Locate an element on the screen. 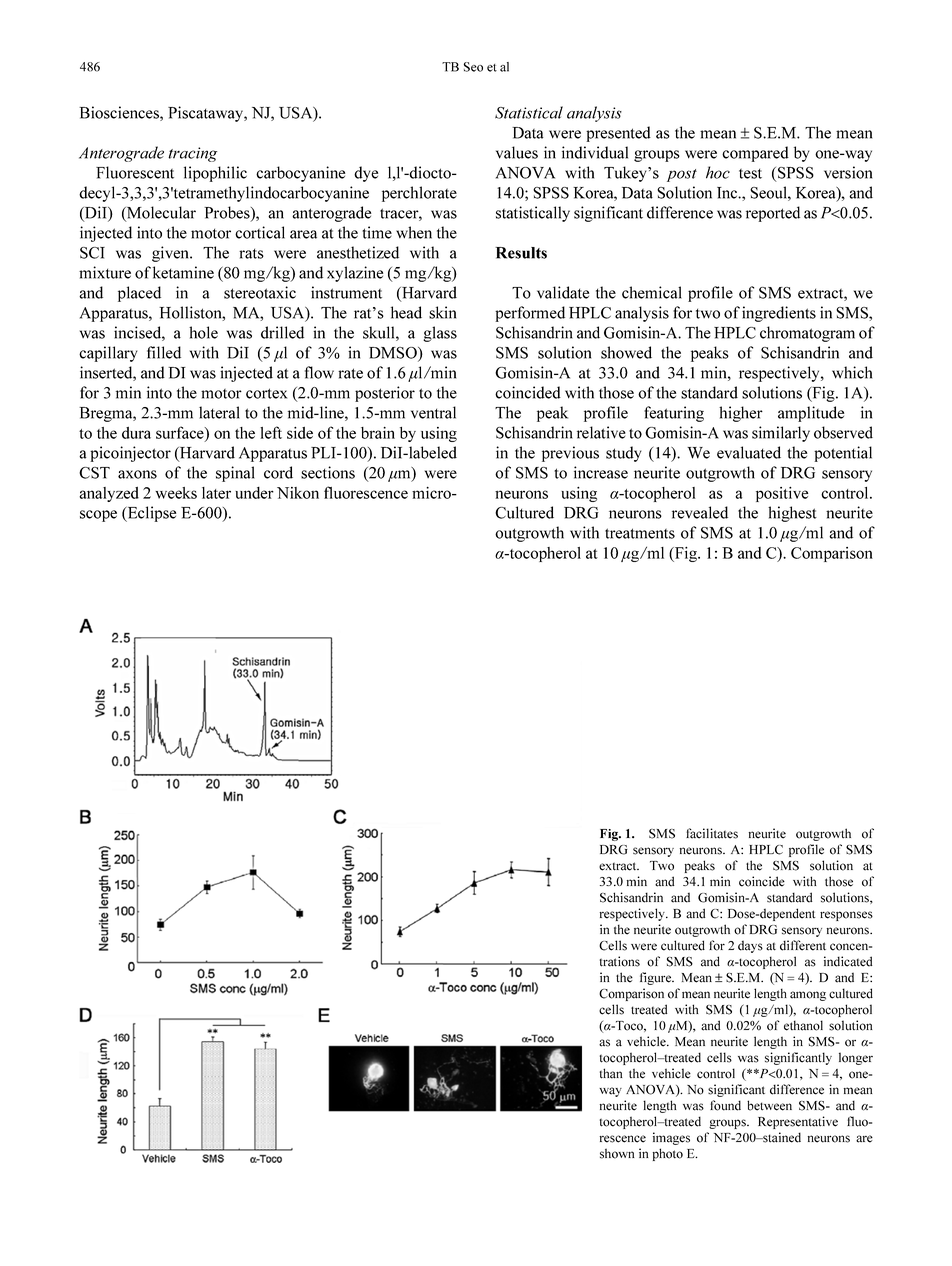 The width and height of the screenshot is (952, 1266). analyzed is located at coordinates (109, 494).
